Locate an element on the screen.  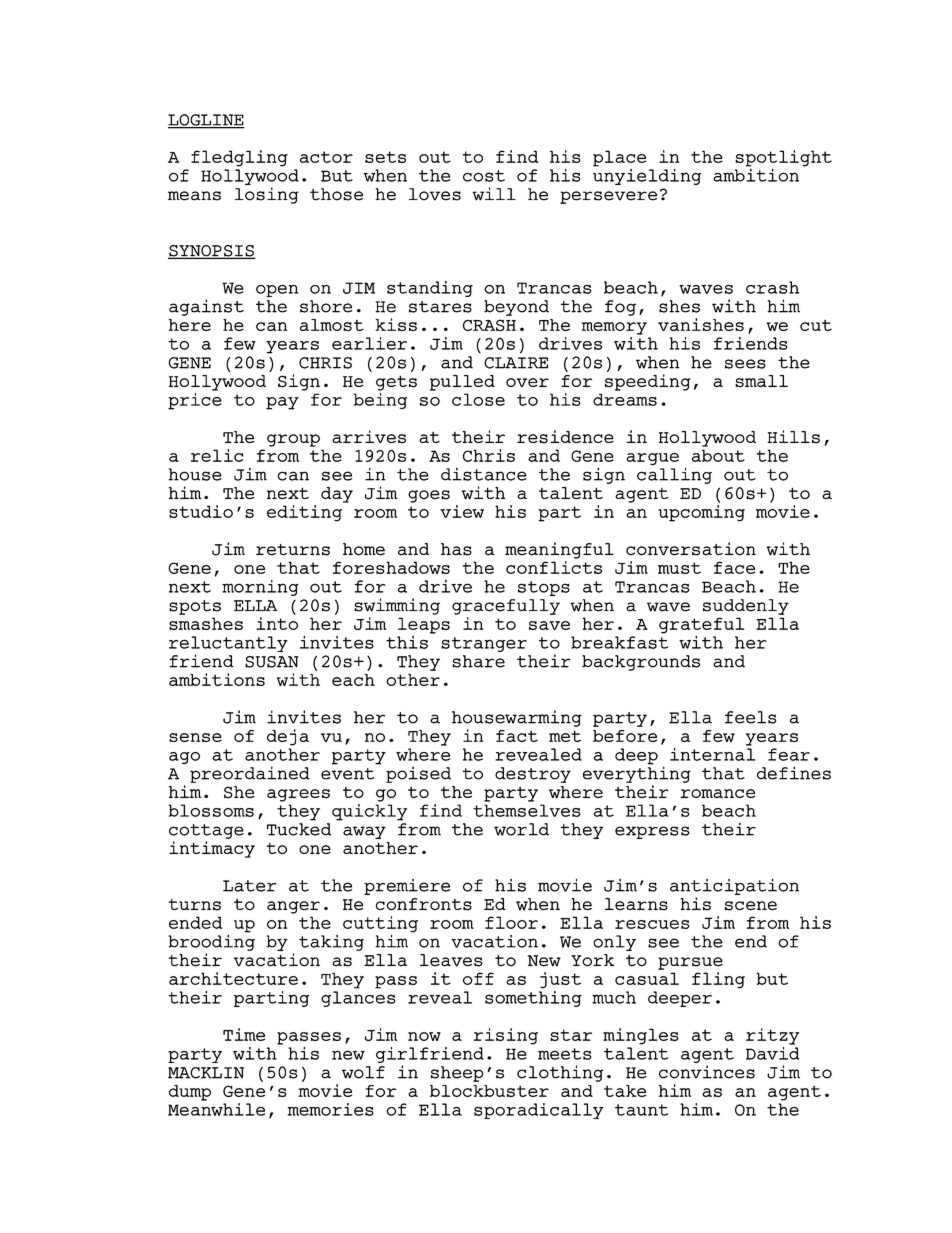
relic is located at coordinates (217, 455).
